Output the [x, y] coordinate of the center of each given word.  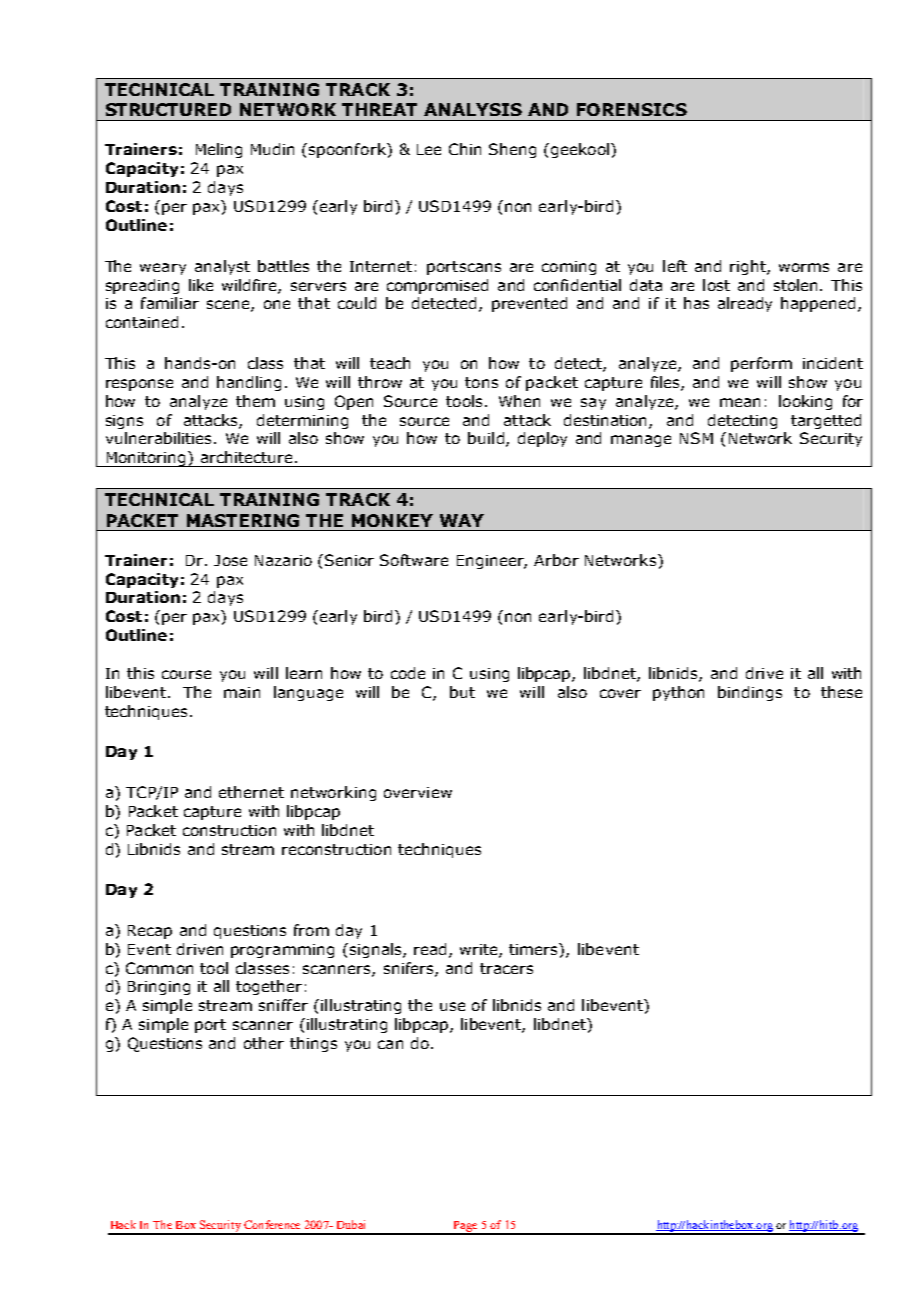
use [452, 1006]
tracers [506, 968]
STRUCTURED [168, 109]
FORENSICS [632, 109]
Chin [465, 149]
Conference [272, 1224]
